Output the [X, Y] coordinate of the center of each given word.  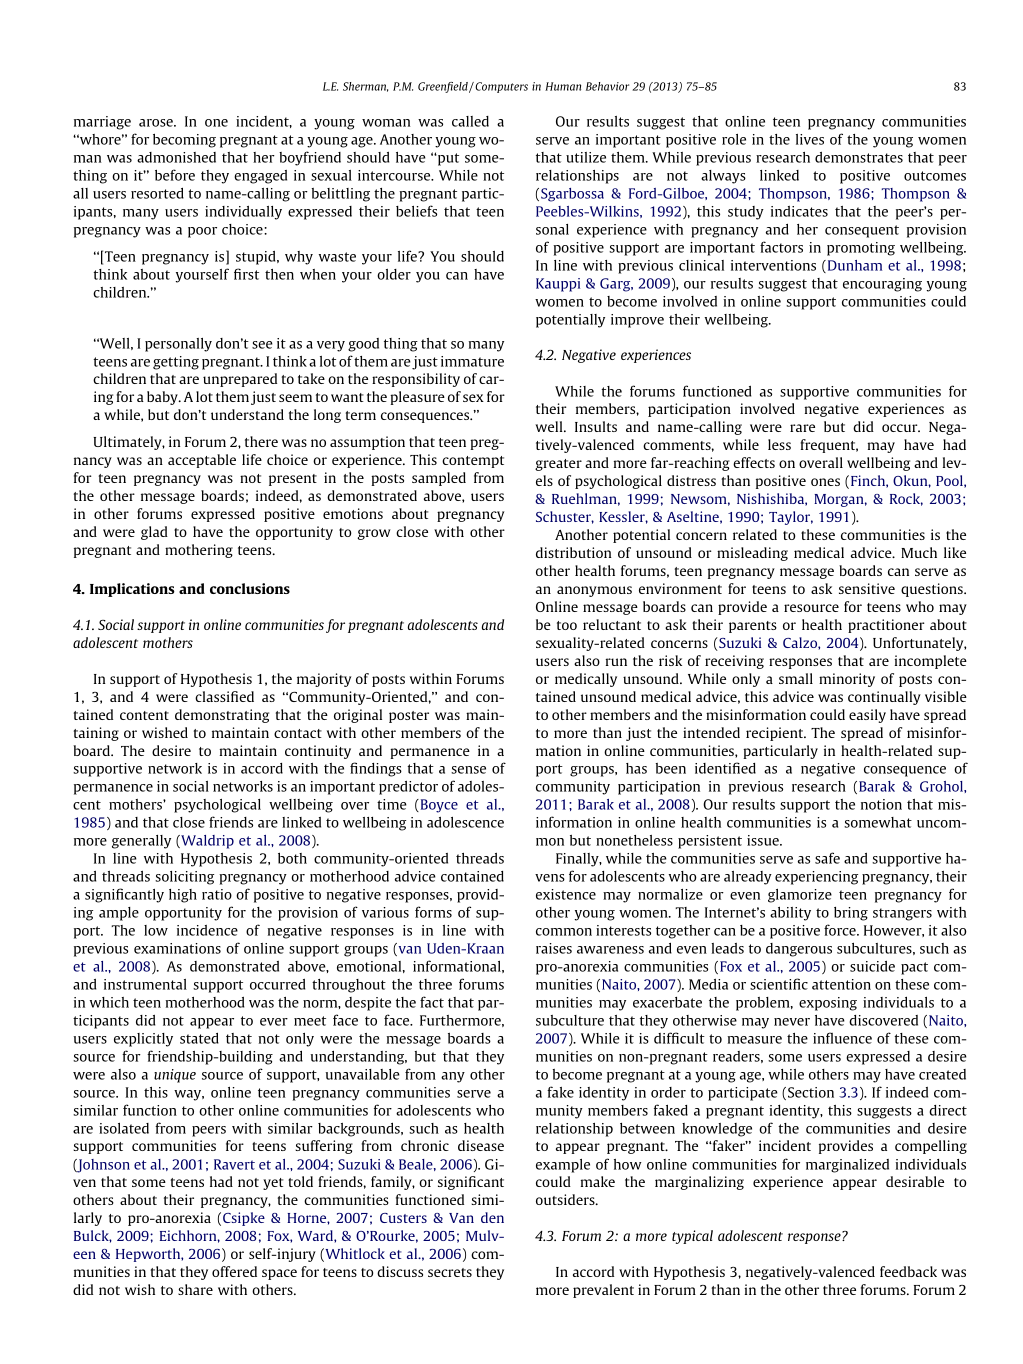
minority [847, 680]
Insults [596, 426]
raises [554, 948]
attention [841, 984]
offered [234, 1271]
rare [802, 428]
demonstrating [222, 716]
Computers [500, 87]
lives [810, 139]
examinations [177, 948]
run [616, 662]
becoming [184, 141]
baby [163, 398]
